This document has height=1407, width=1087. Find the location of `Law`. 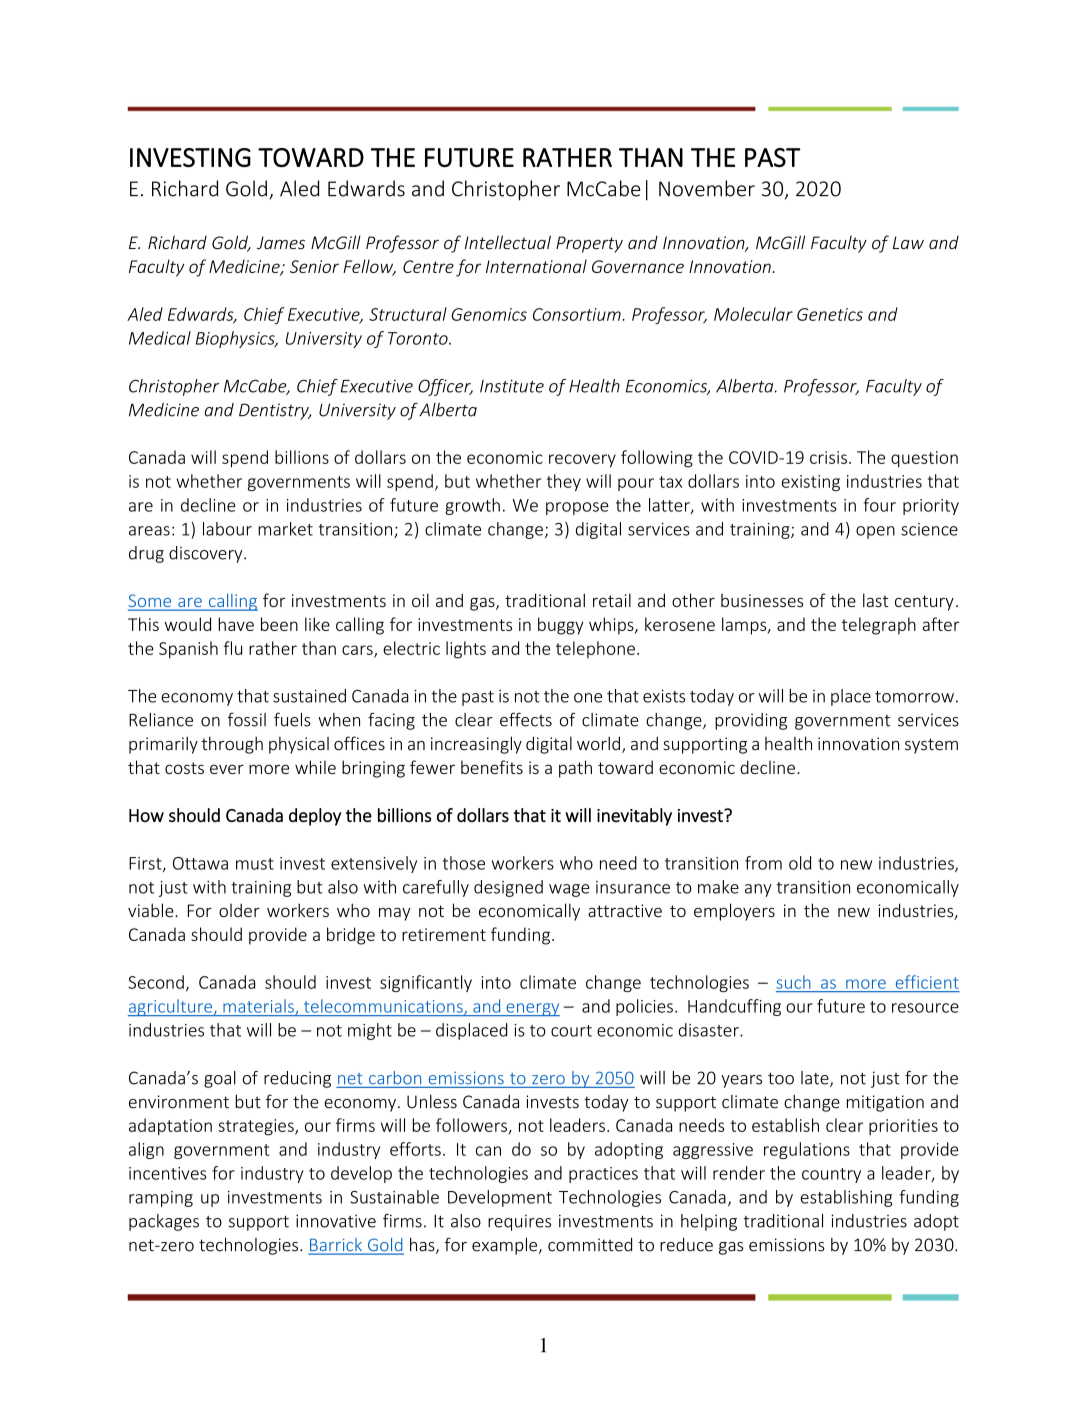

Law is located at coordinates (908, 242).
